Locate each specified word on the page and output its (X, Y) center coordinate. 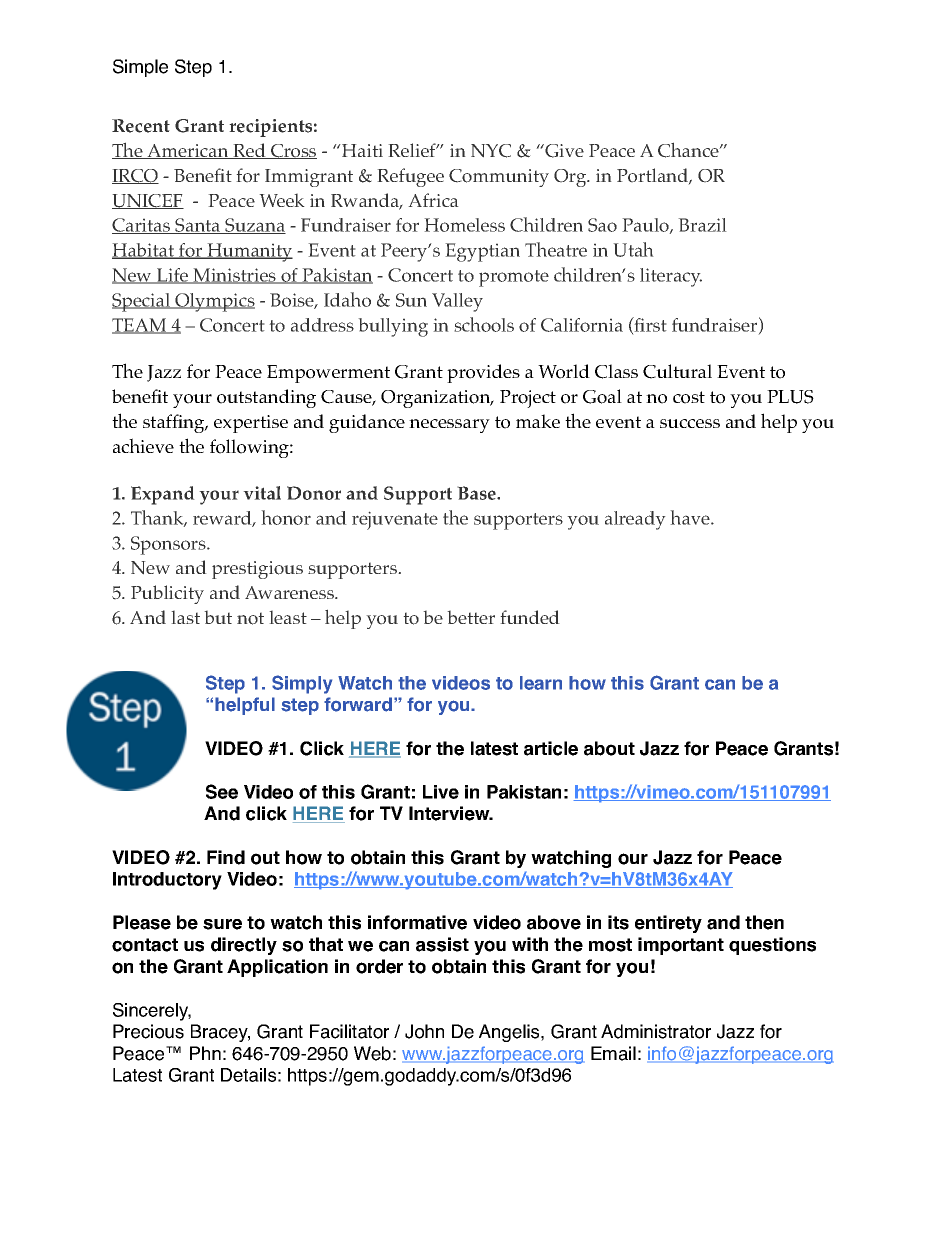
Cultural (677, 371)
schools (484, 324)
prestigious (257, 570)
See (222, 791)
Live (441, 792)
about (609, 748)
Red (249, 151)
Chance (689, 150)
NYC (491, 151)
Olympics (214, 302)
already (635, 520)
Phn (205, 1053)
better (471, 617)
